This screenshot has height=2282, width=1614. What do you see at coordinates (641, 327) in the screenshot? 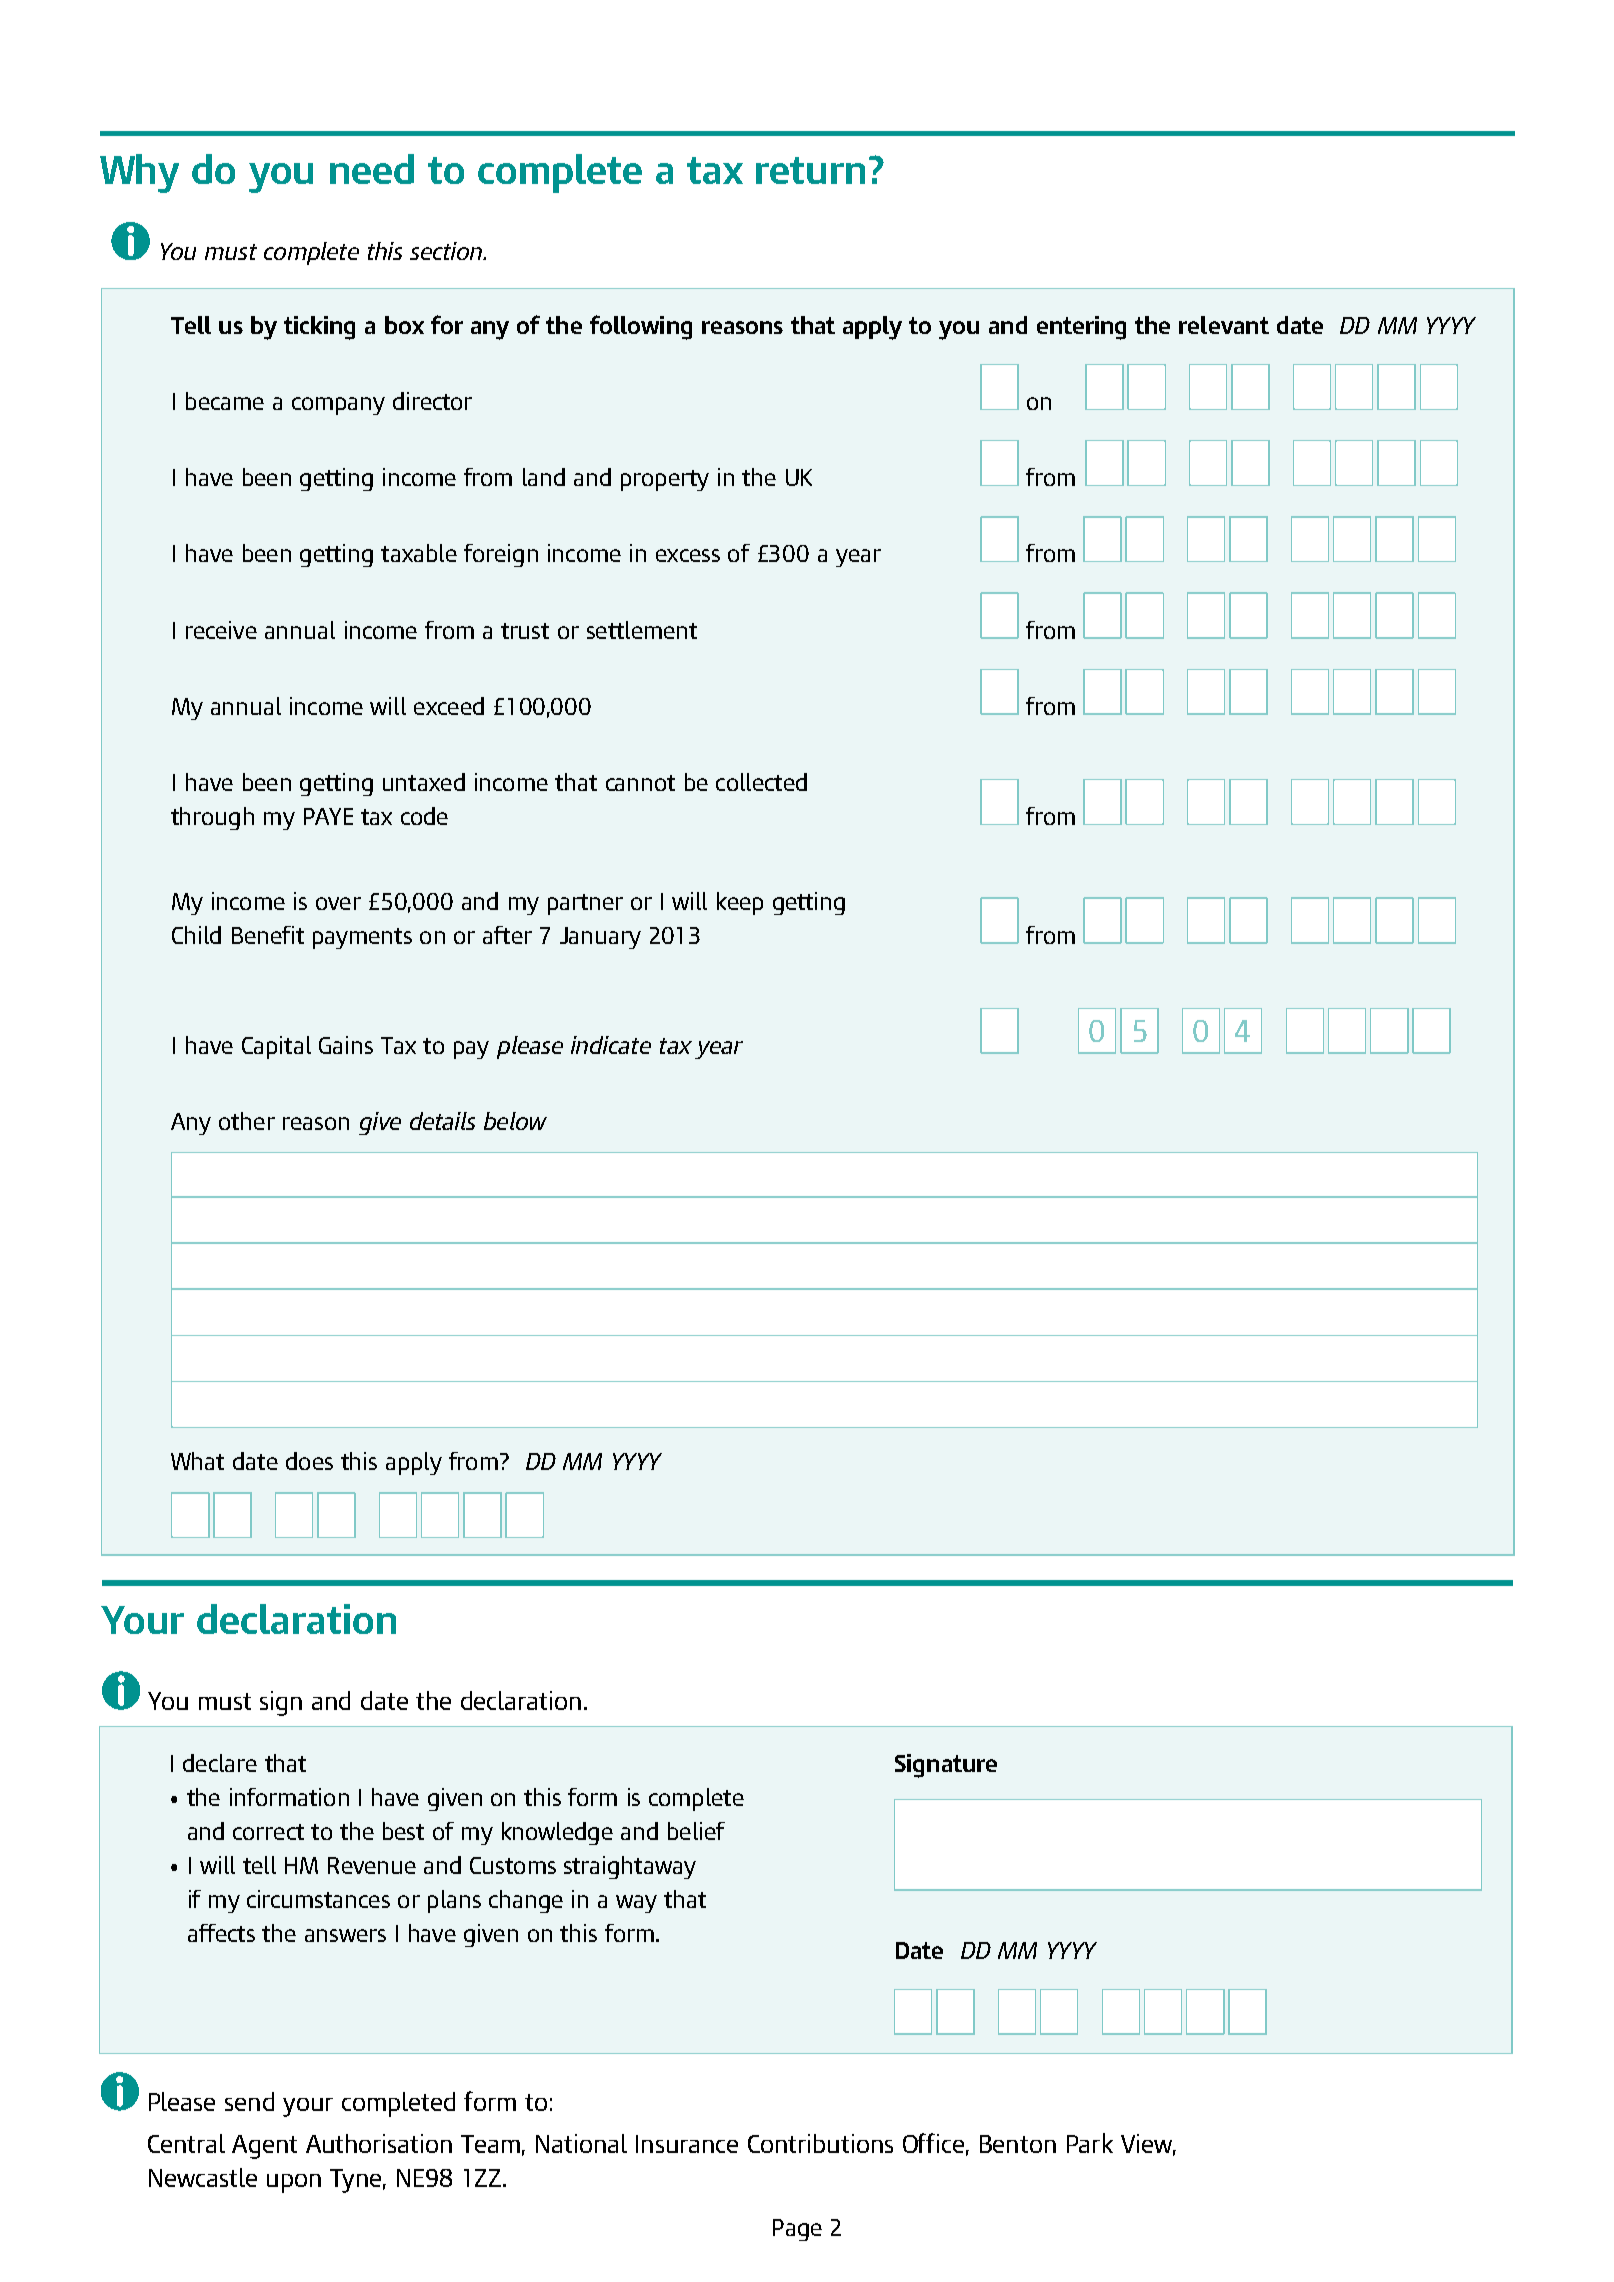
I see `following` at bounding box center [641, 327].
